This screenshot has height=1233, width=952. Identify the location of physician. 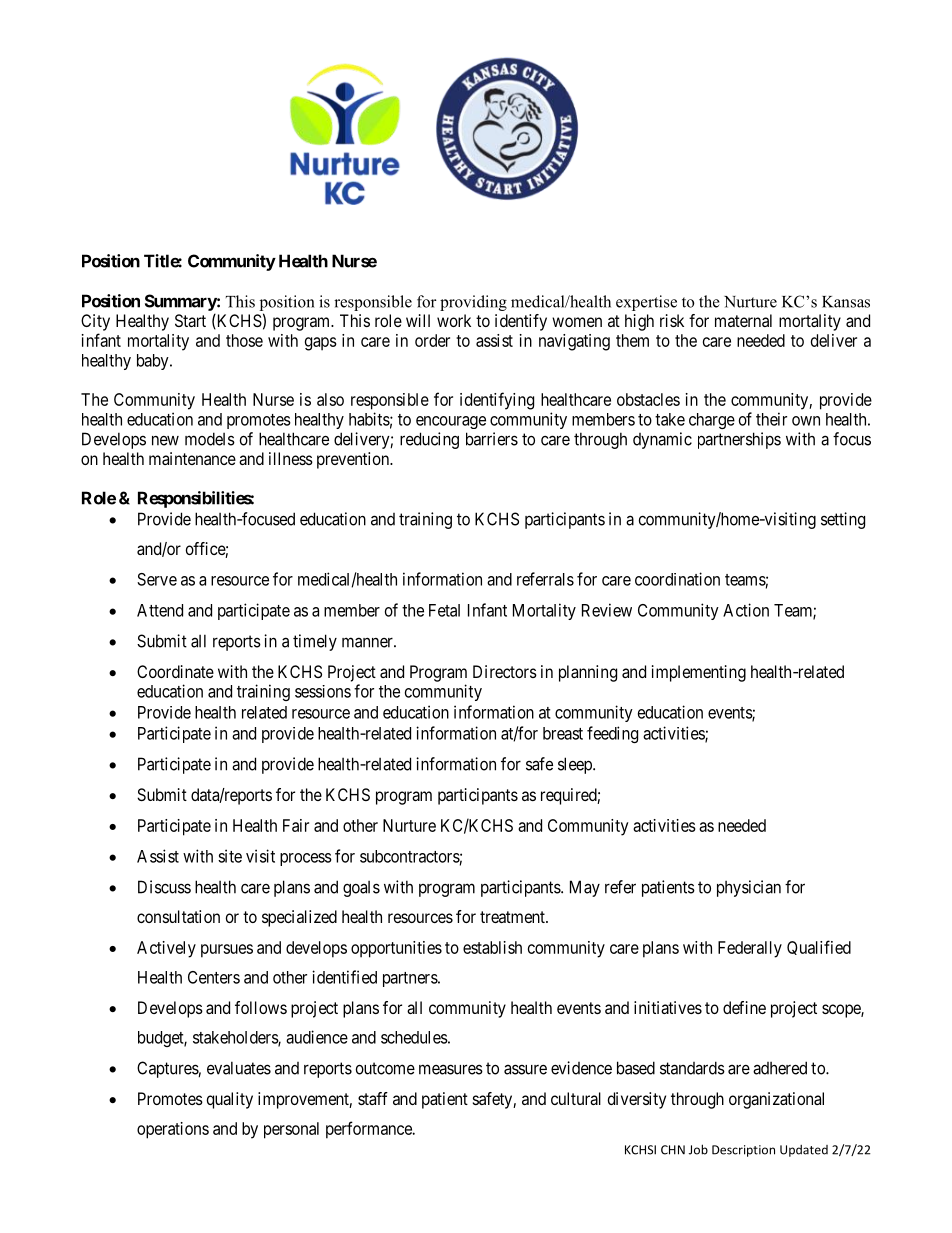
(749, 888).
